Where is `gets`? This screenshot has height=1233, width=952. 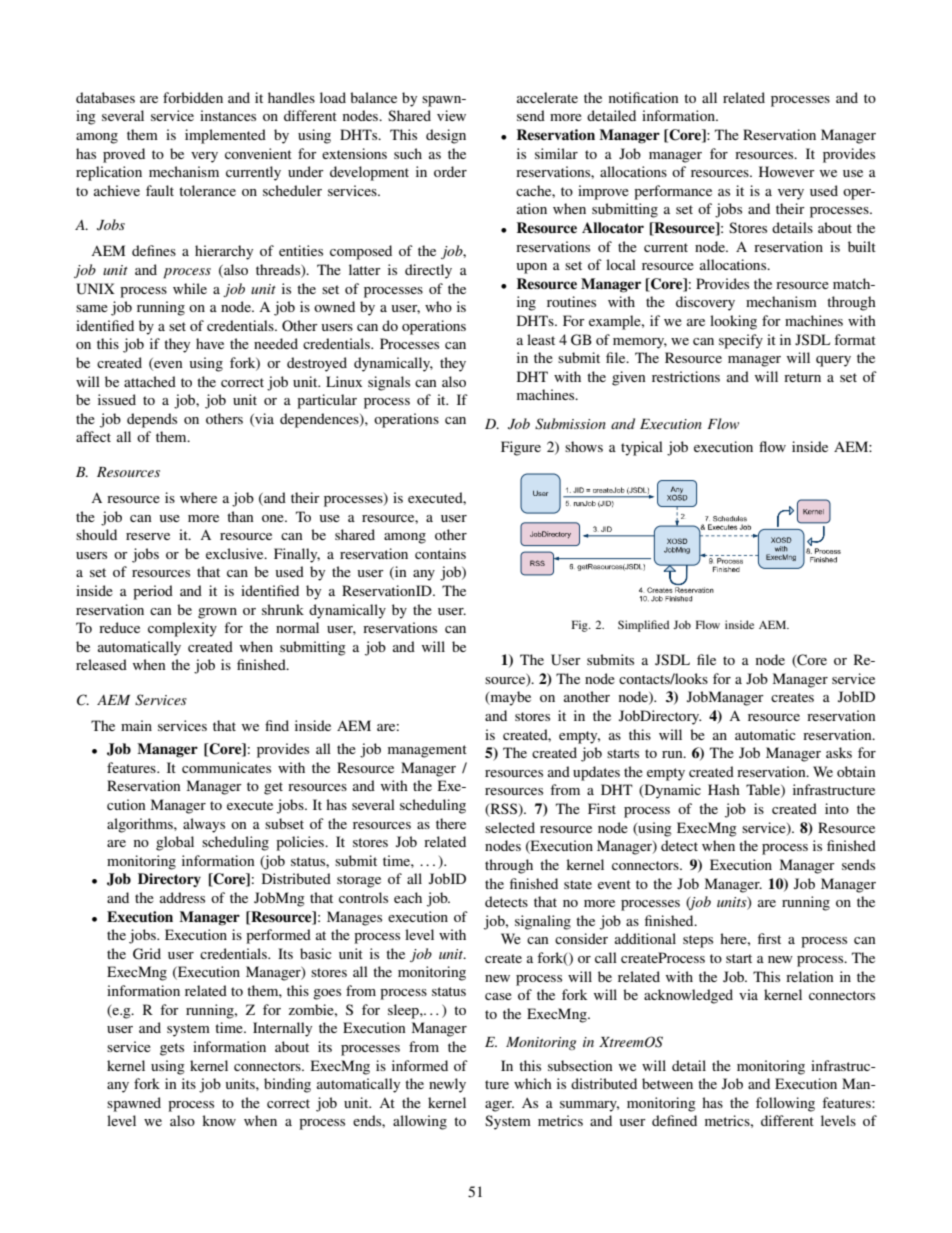 gets is located at coordinates (172, 1049).
